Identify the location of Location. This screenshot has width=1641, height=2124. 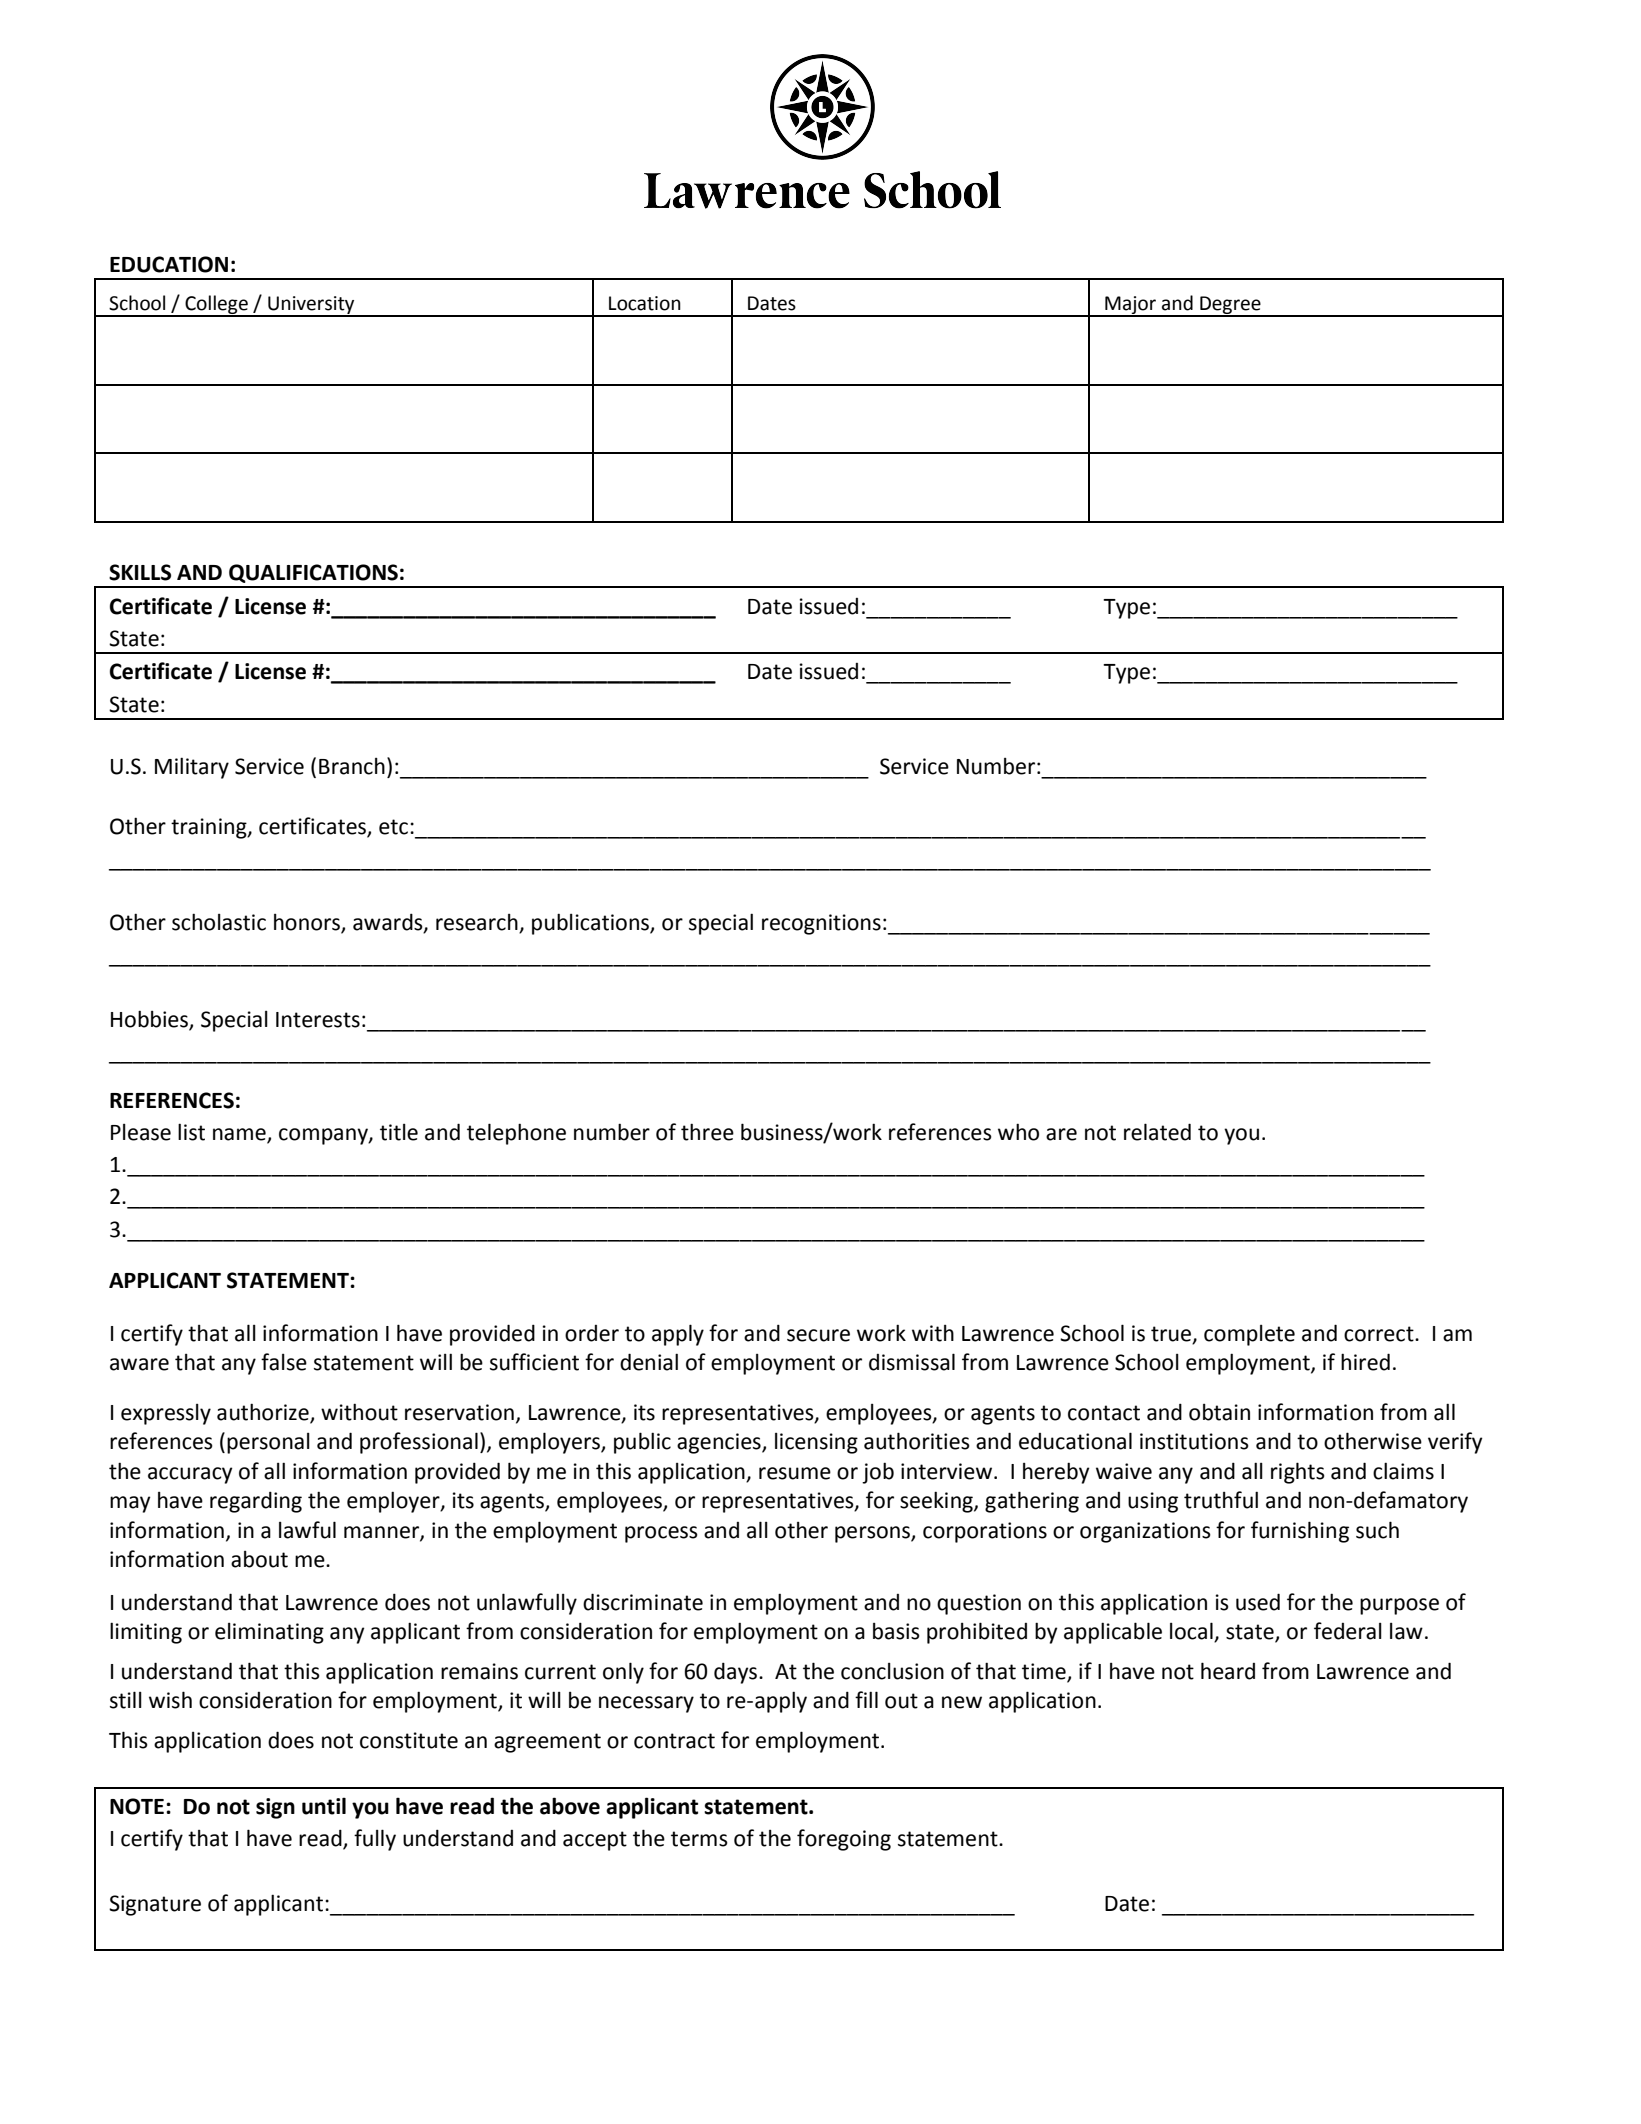
(645, 303).
